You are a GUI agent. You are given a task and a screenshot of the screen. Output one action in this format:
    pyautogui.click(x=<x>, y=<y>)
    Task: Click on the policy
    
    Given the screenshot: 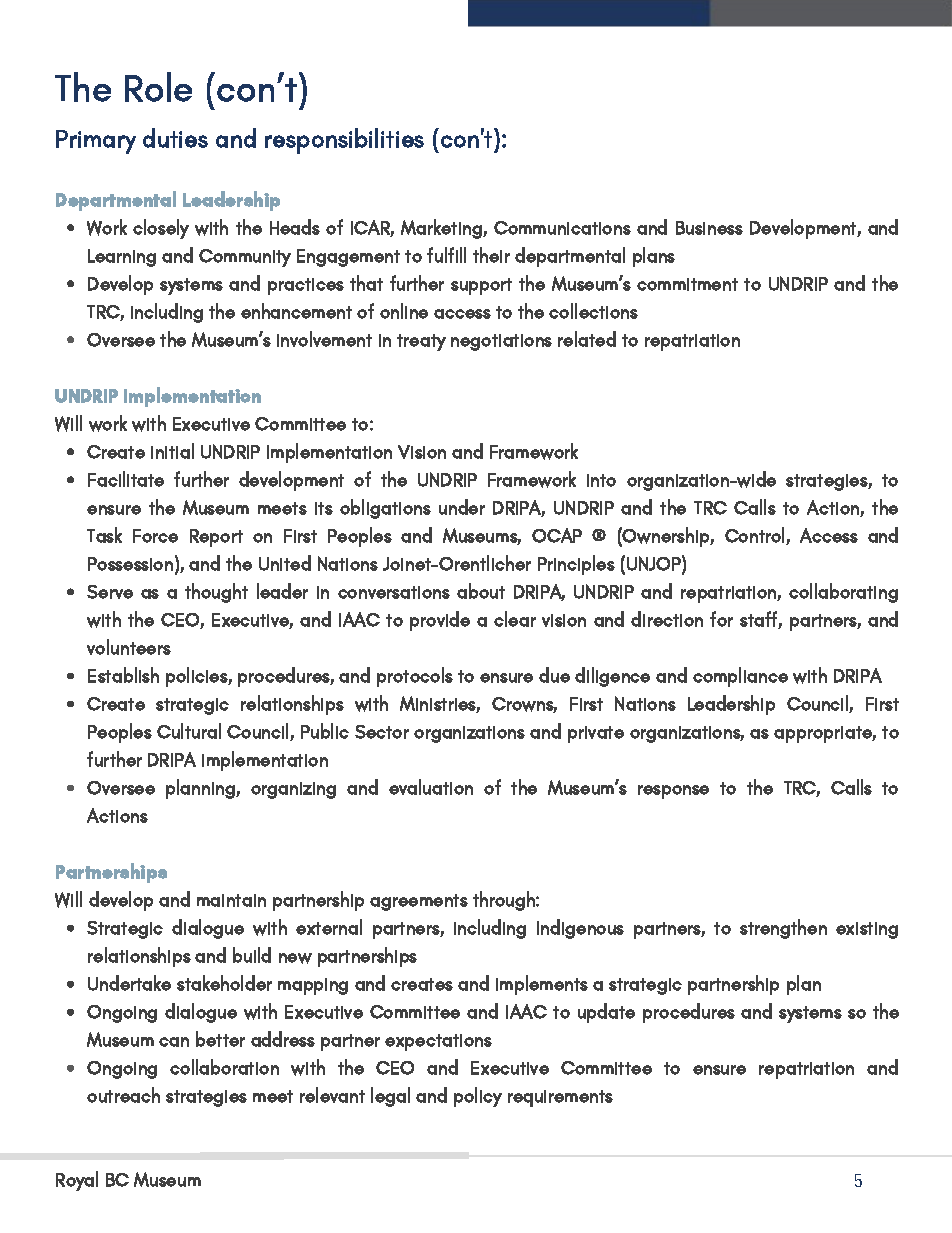 What is the action you would take?
    pyautogui.click(x=478, y=1097)
